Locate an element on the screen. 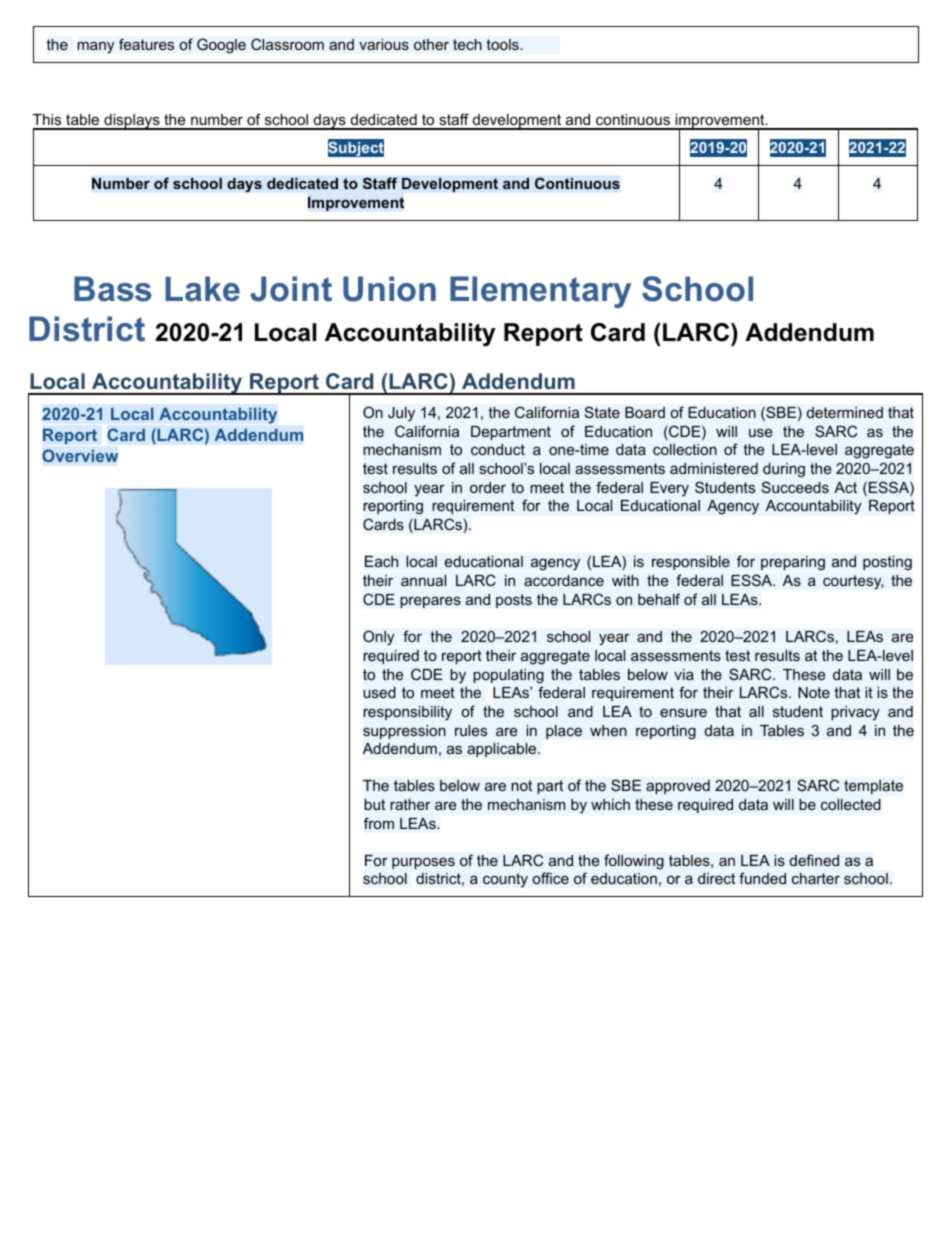 The image size is (952, 1233). Each is located at coordinates (381, 562).
